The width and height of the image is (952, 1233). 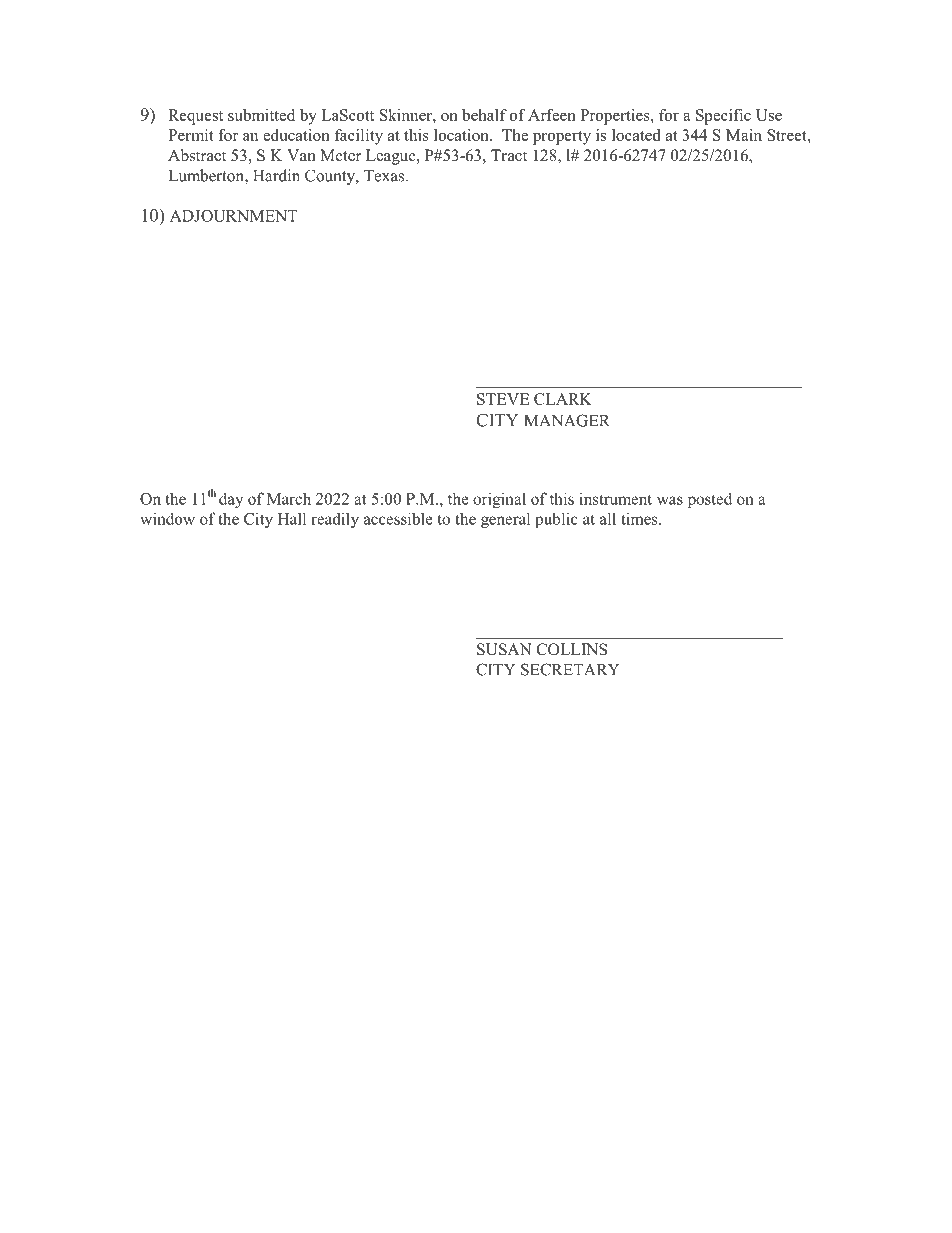 What do you see at coordinates (563, 399) in the image?
I see `CLARK` at bounding box center [563, 399].
